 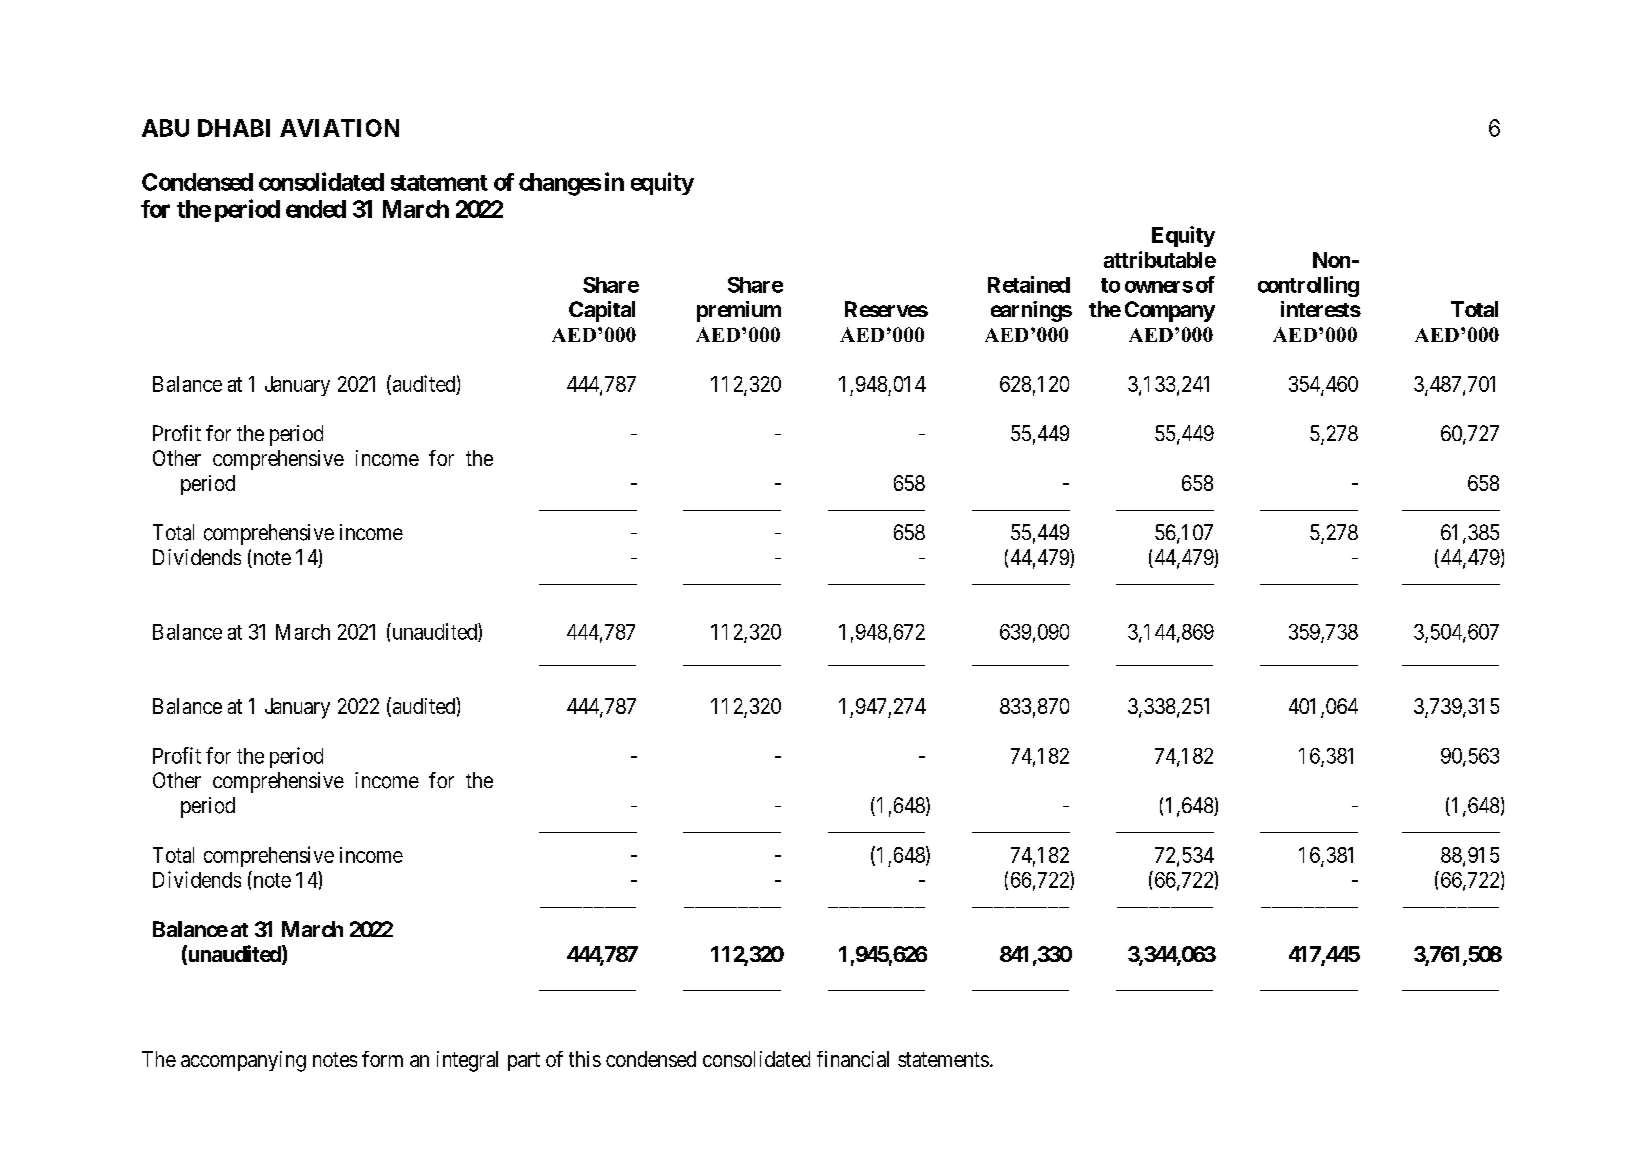 I want to click on DHABI, so click(x=234, y=128).
